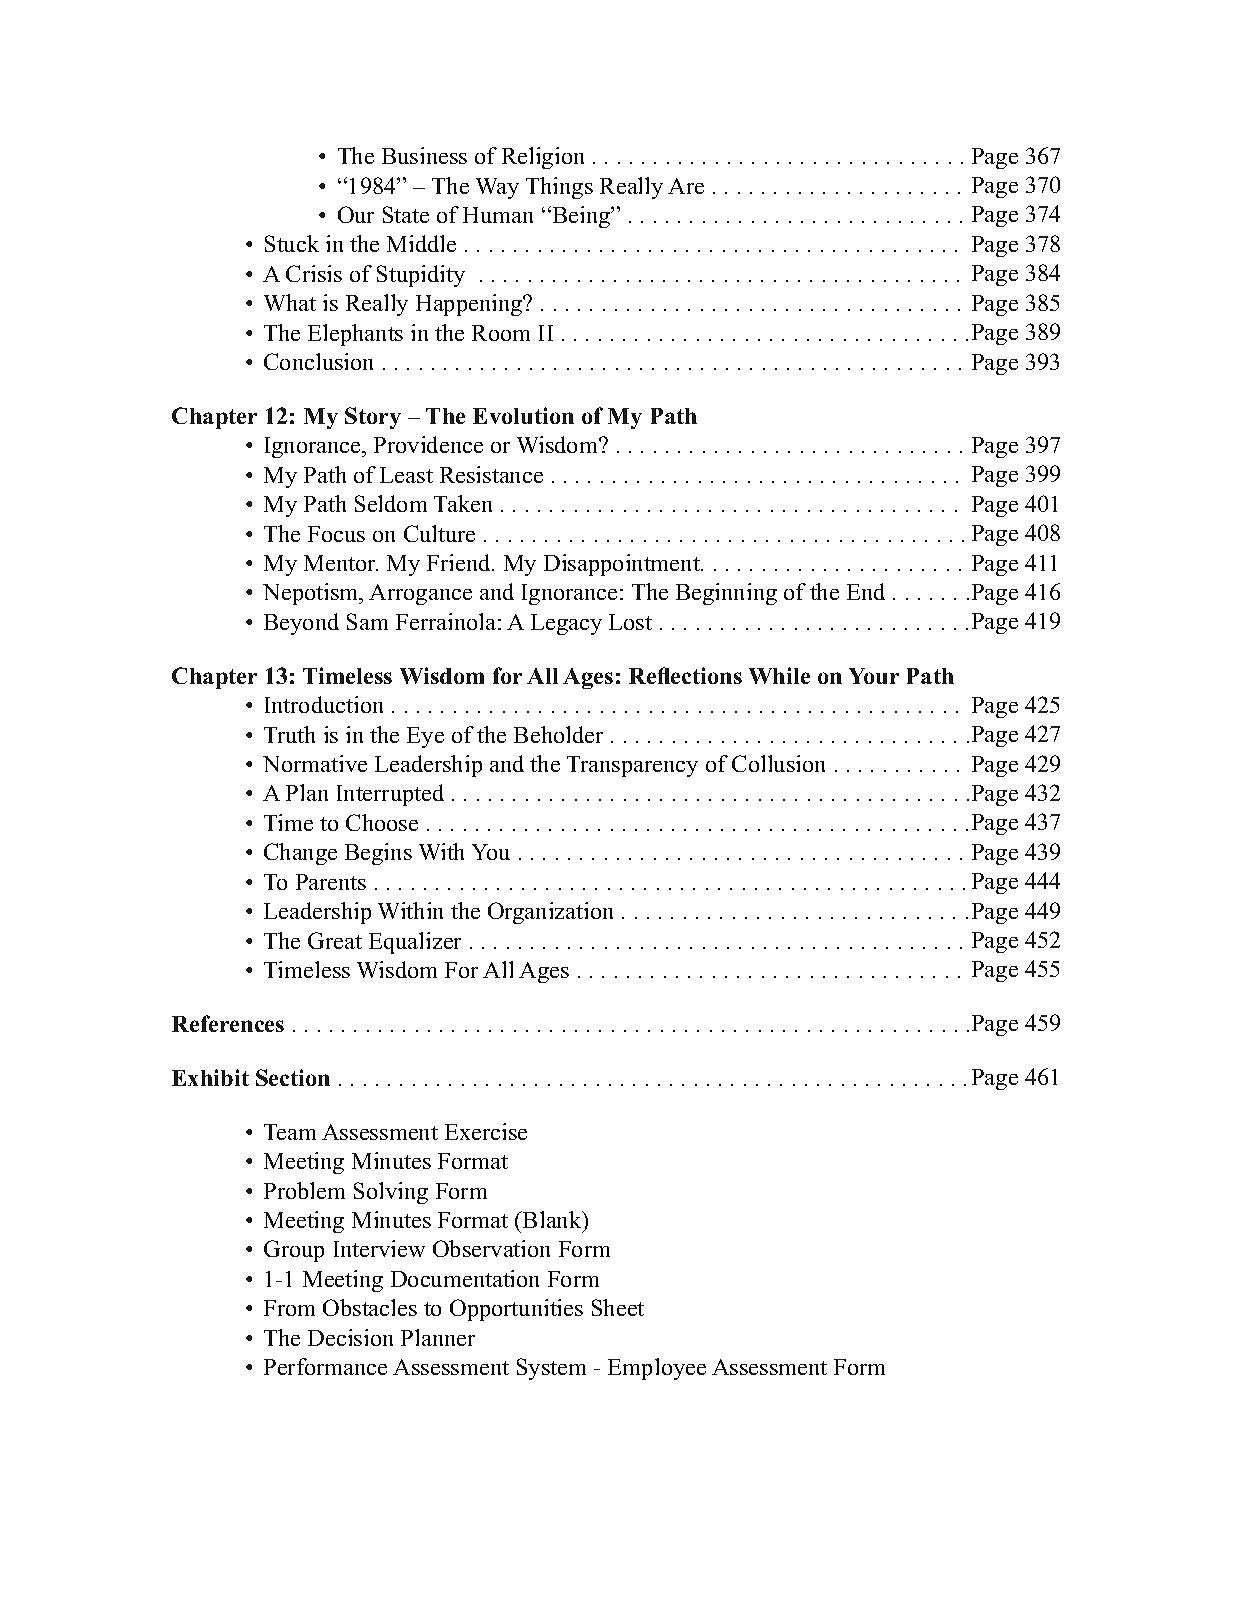 Image resolution: width=1250 pixels, height=1618 pixels. I want to click on Legacy, so click(566, 624).
